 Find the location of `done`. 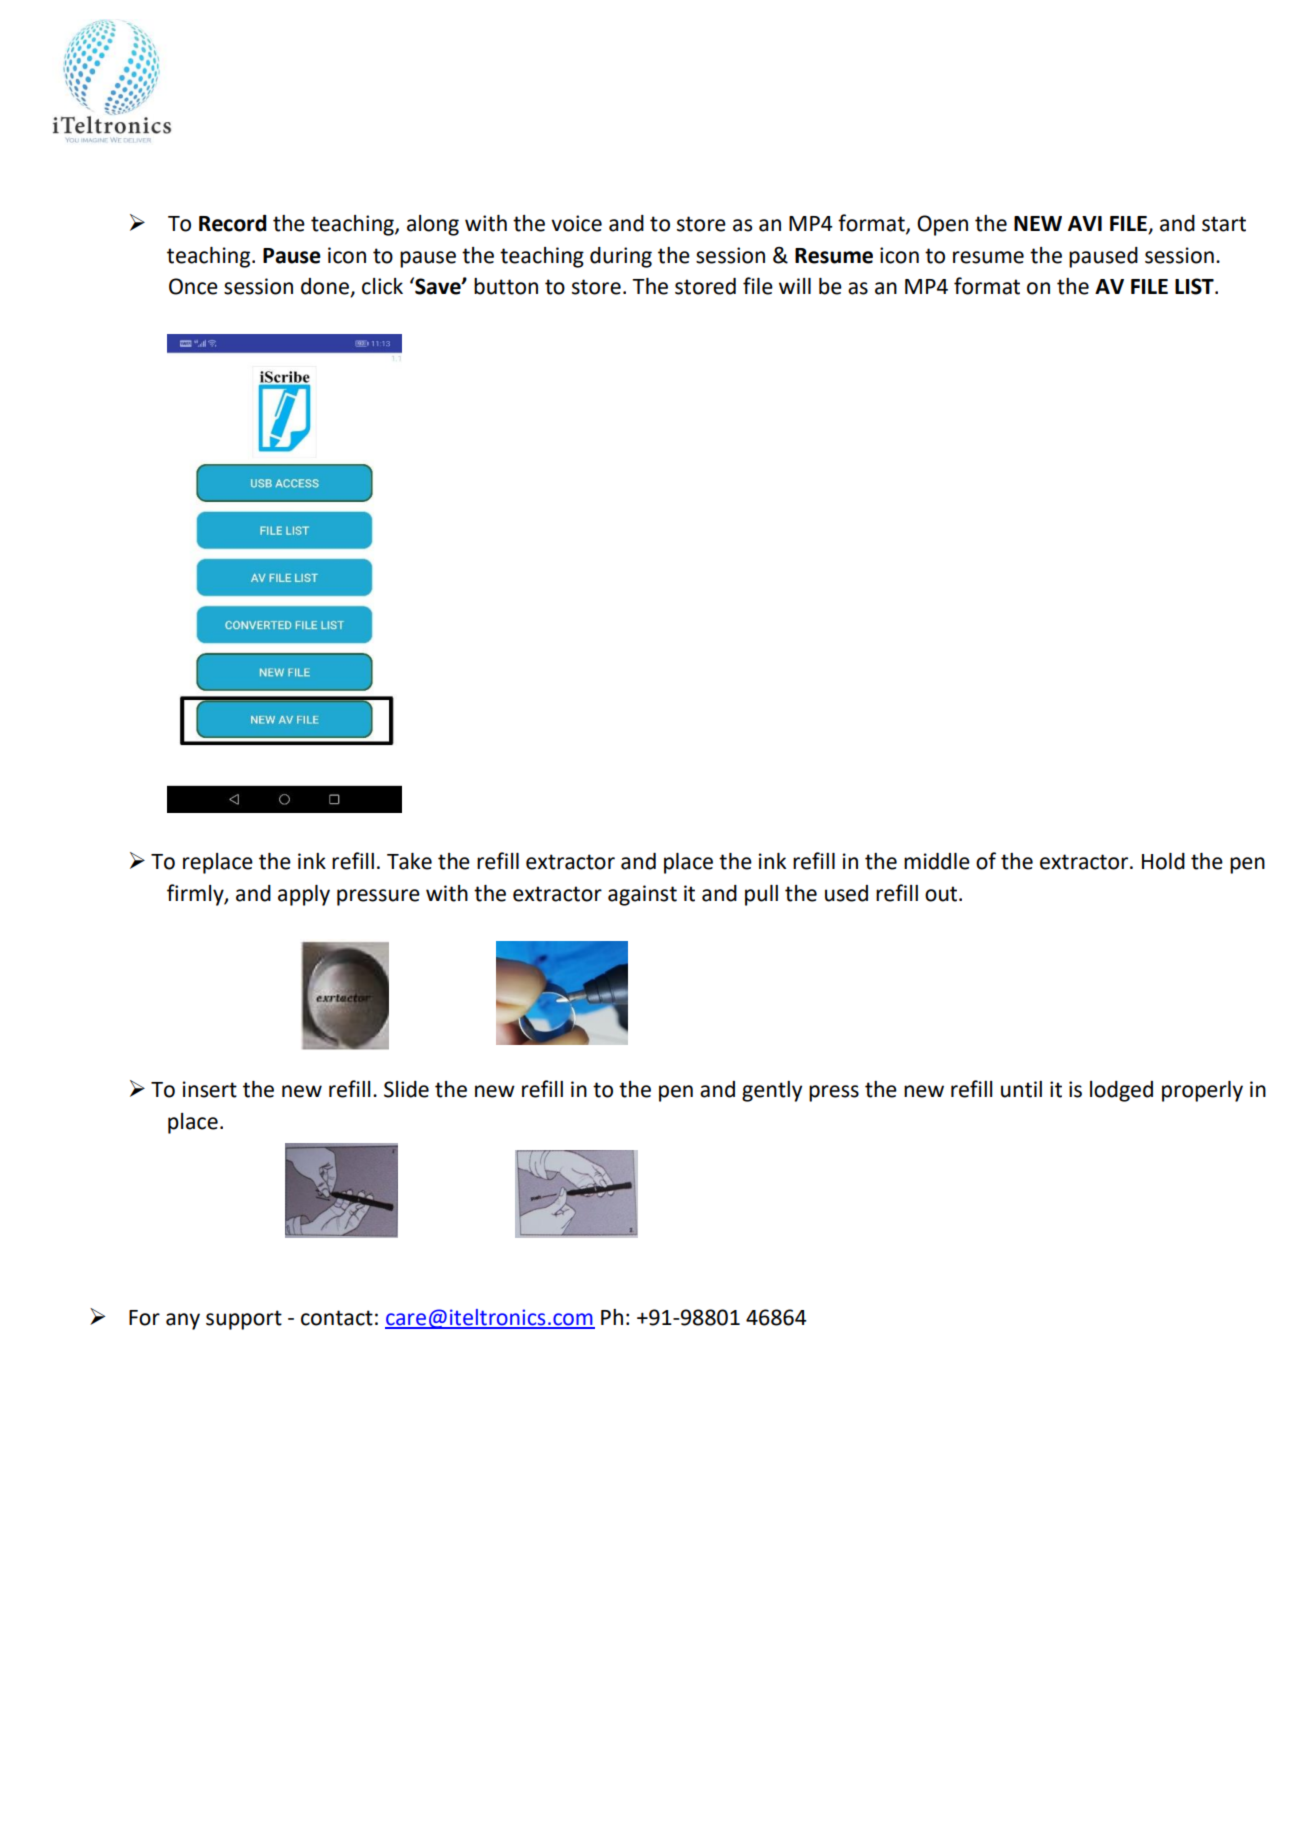

done is located at coordinates (326, 287).
